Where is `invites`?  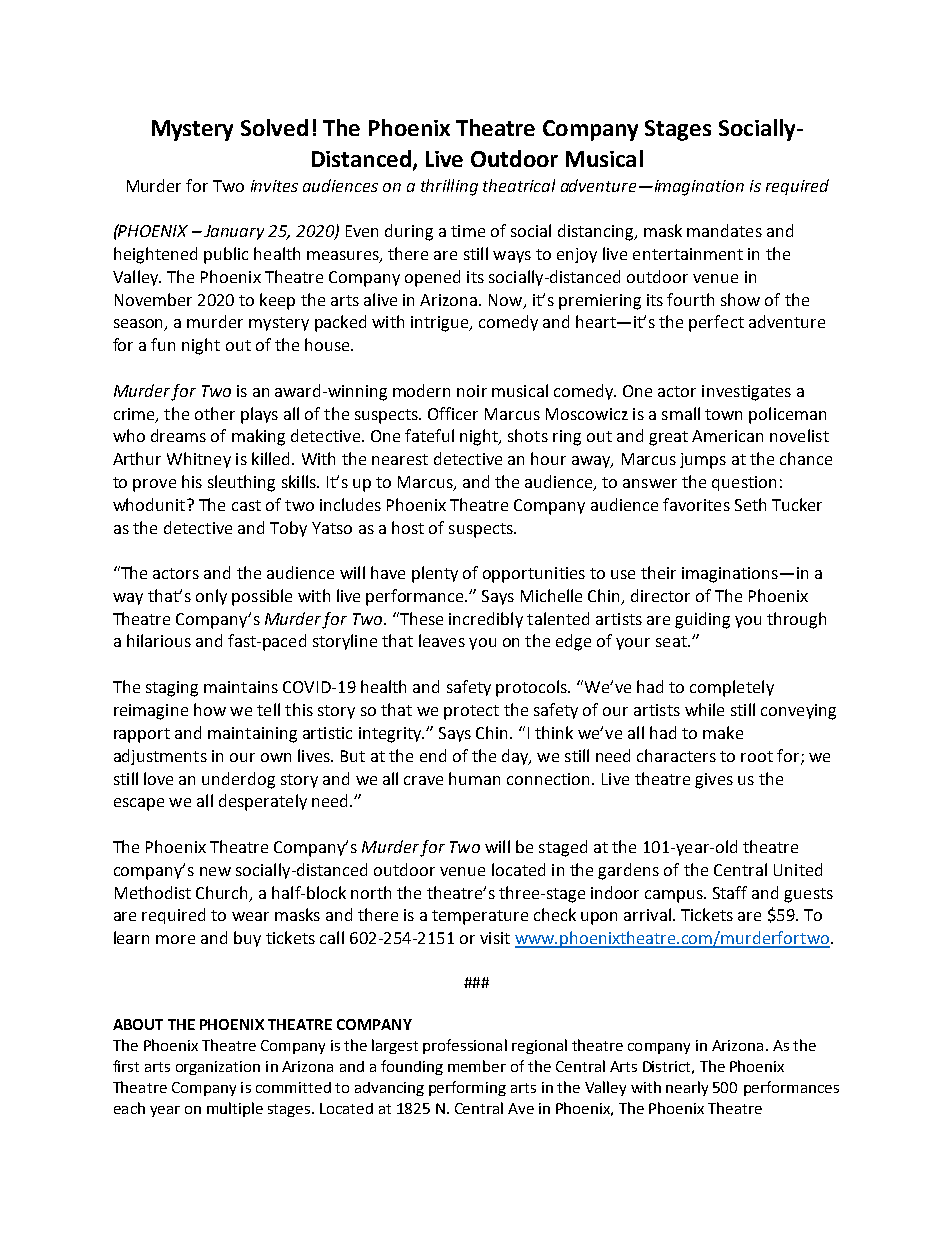
invites is located at coordinates (274, 186).
